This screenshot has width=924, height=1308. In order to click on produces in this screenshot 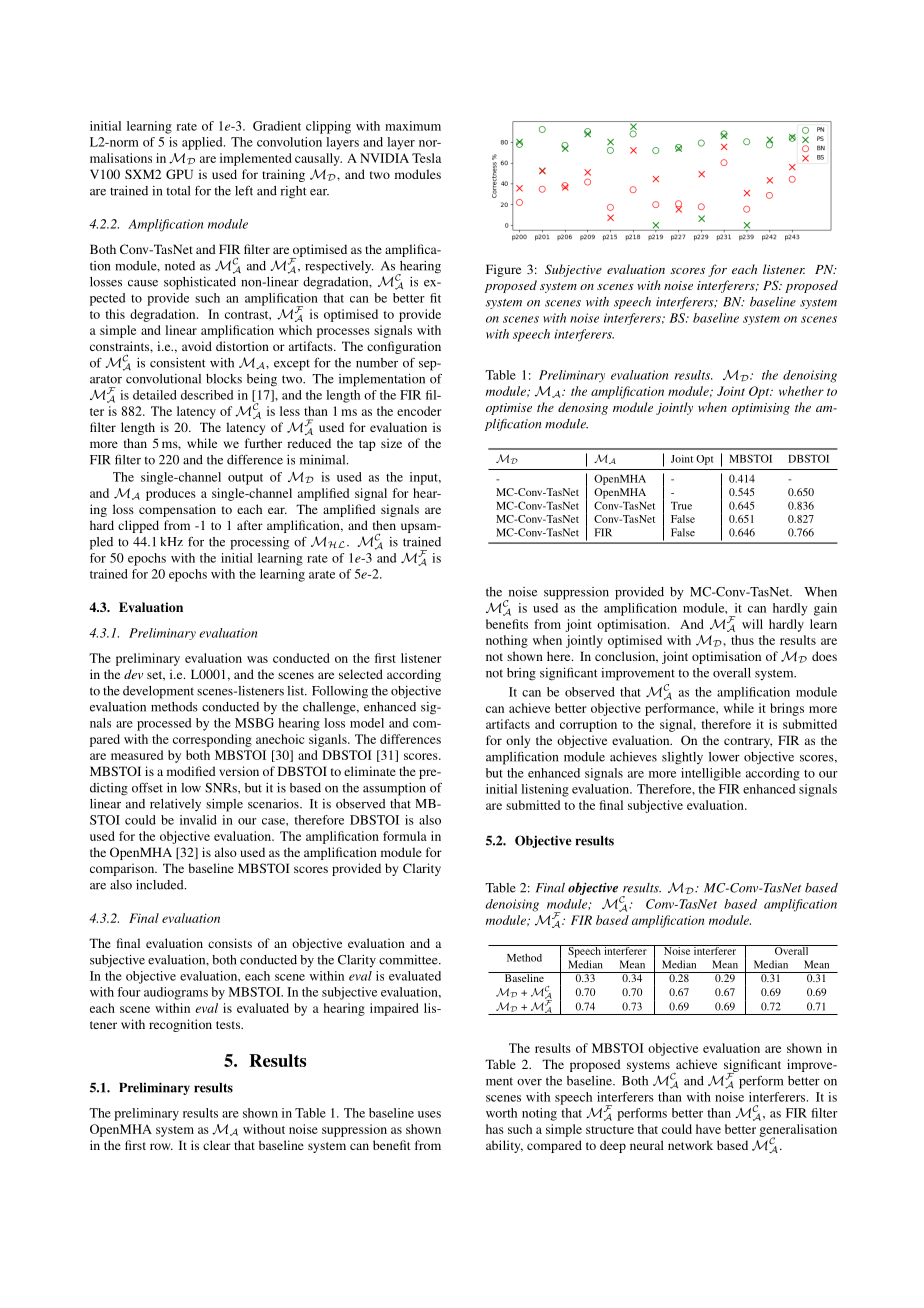, I will do `click(171, 494)`.
